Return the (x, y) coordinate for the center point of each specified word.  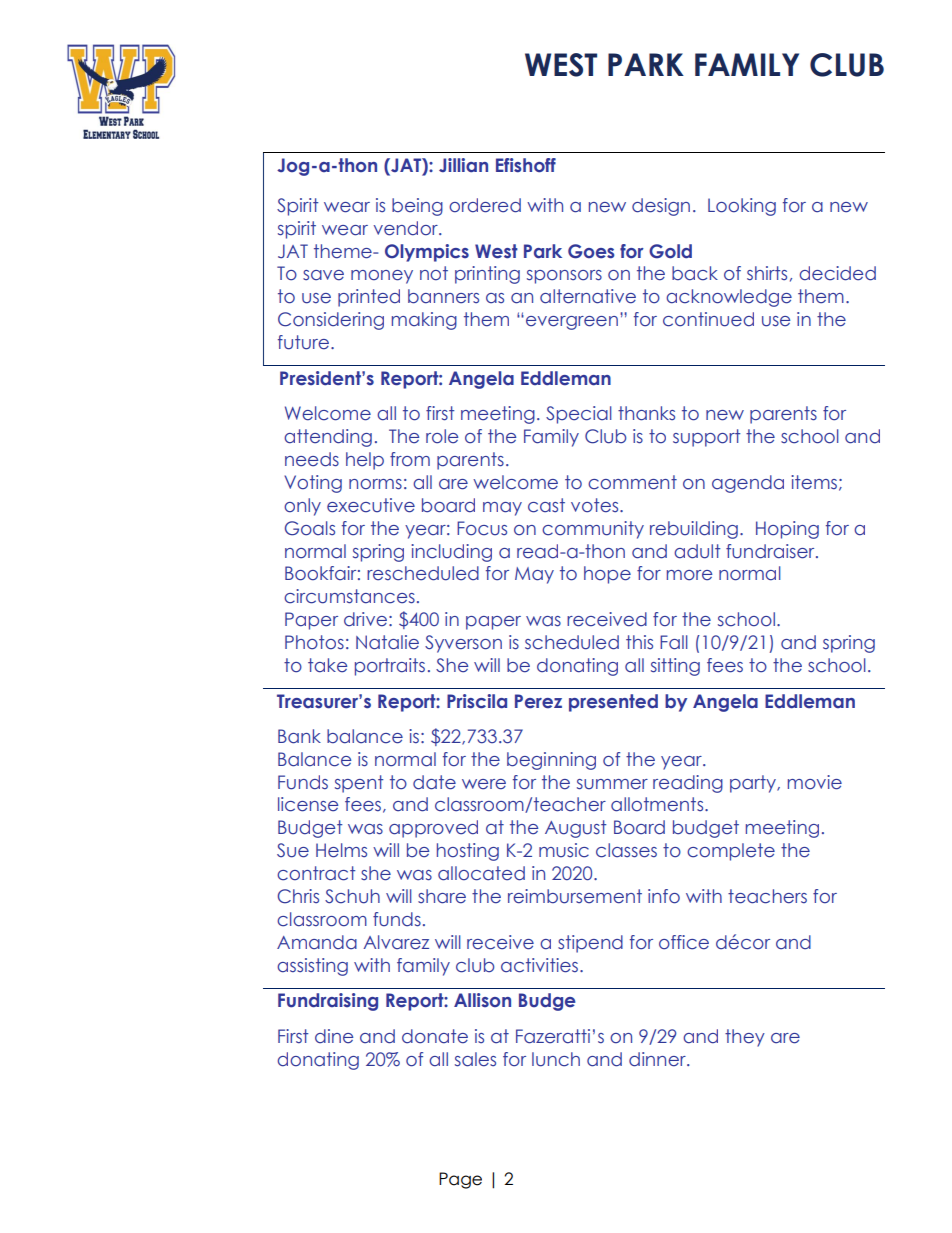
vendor (407, 228)
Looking (742, 207)
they (745, 1038)
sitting (675, 667)
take (327, 665)
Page (460, 1180)
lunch (556, 1059)
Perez (538, 701)
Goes (591, 251)
